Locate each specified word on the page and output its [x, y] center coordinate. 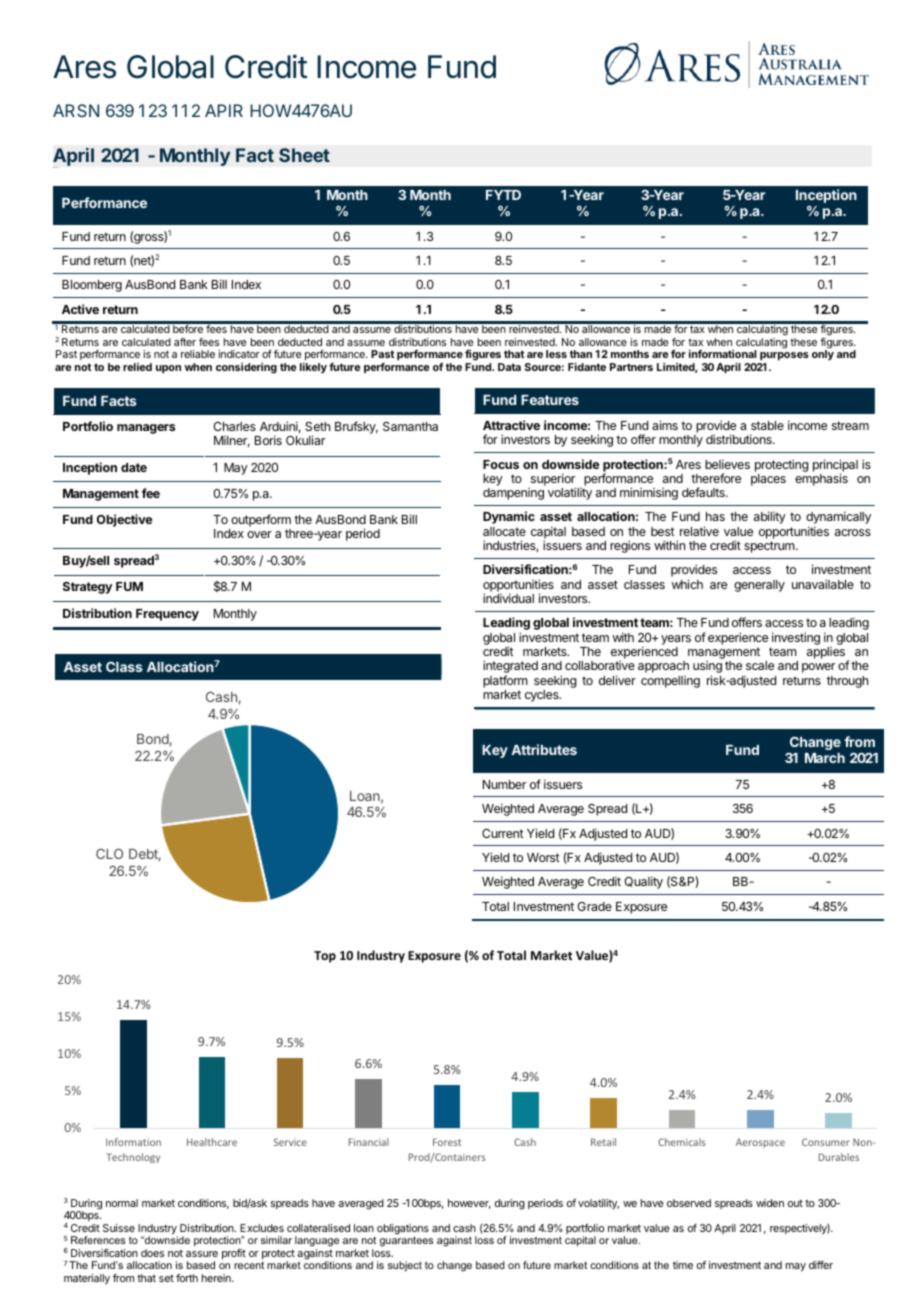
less [556, 354]
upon [168, 369]
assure [202, 1254]
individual [508, 598]
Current [503, 833]
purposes [783, 358]
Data [509, 367]
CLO [109, 853]
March [825, 758]
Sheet [304, 155]
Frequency [167, 615]
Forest [447, 1142]
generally [759, 586]
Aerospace [760, 1143]
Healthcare [212, 1142]
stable [767, 425]
